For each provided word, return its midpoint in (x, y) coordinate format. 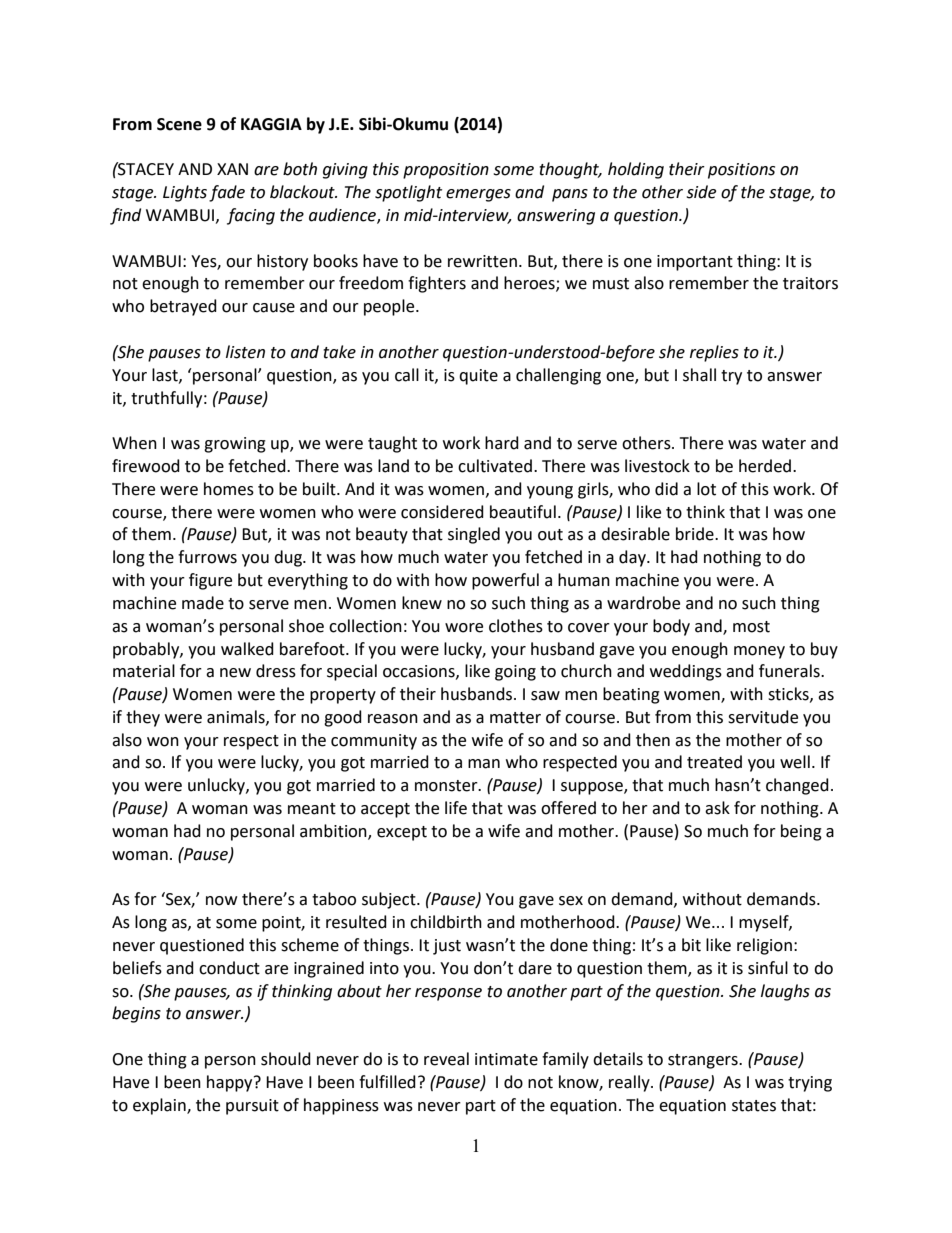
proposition (446, 171)
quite (478, 377)
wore (464, 628)
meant (312, 809)
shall (699, 375)
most (751, 627)
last (166, 375)
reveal (446, 1059)
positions (741, 171)
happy (231, 1083)
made (203, 603)
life (456, 808)
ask (717, 808)
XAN (232, 169)
